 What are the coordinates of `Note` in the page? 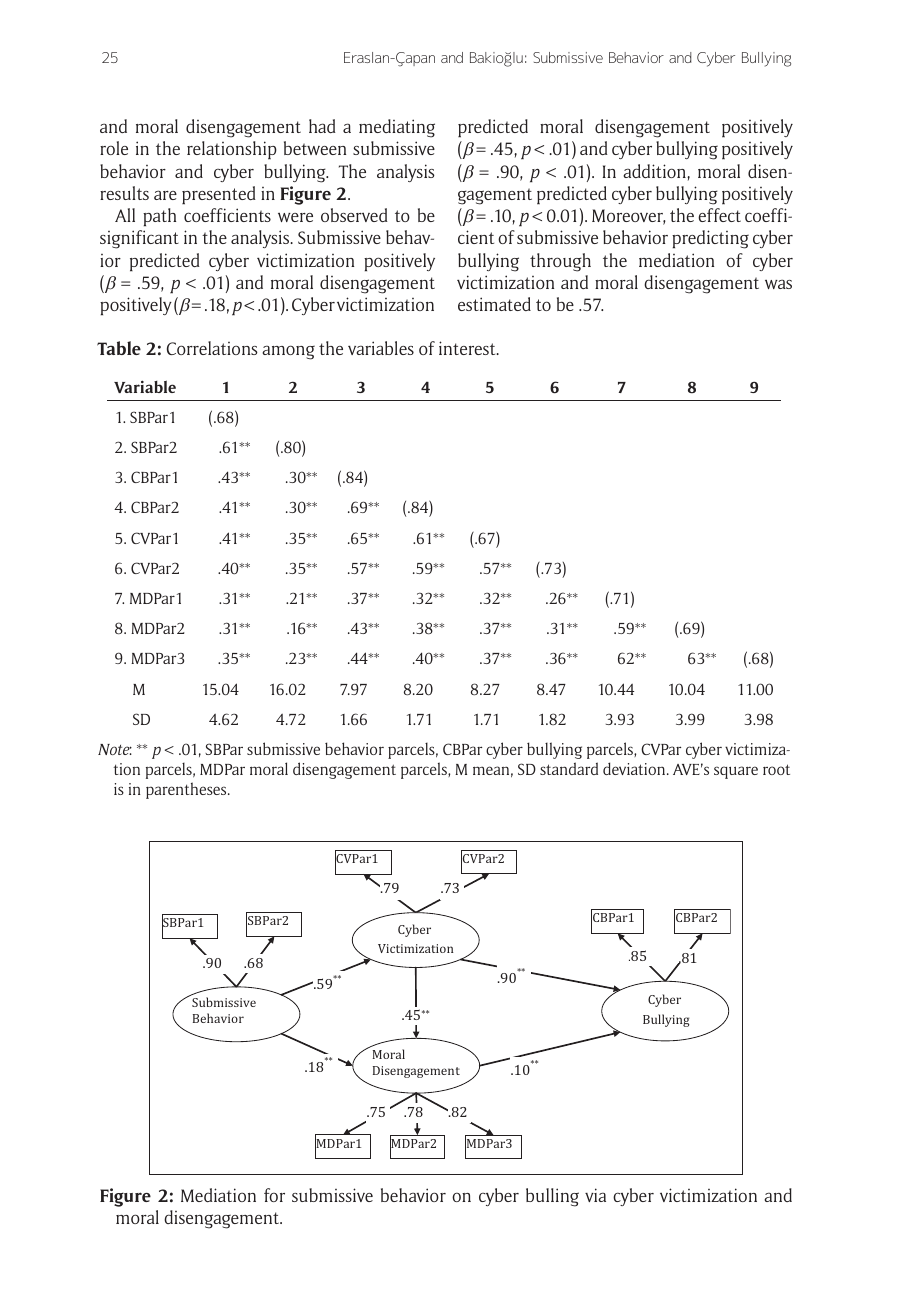 It's located at (115, 749).
